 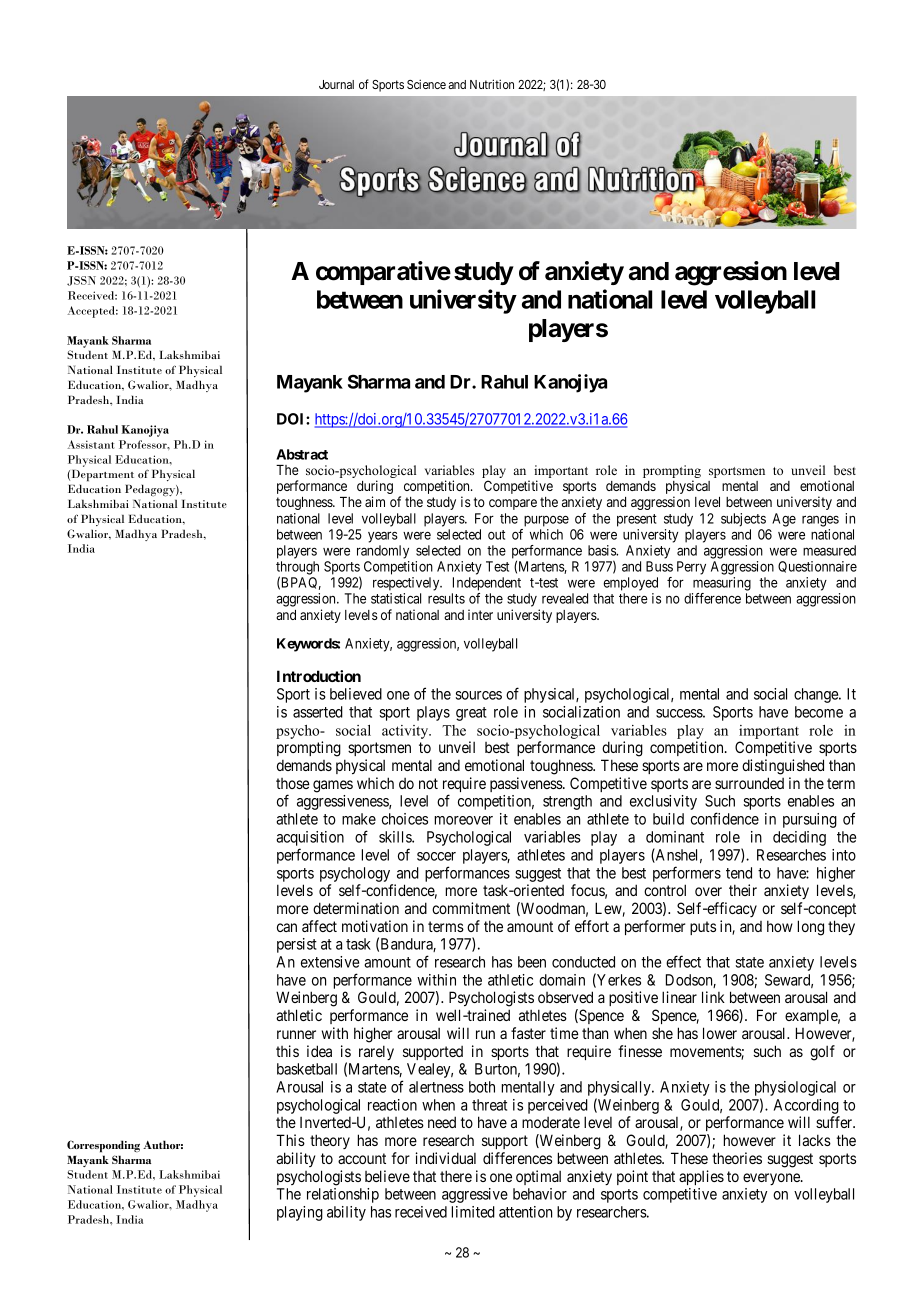 What do you see at coordinates (480, 614) in the screenshot?
I see `inter` at bounding box center [480, 614].
